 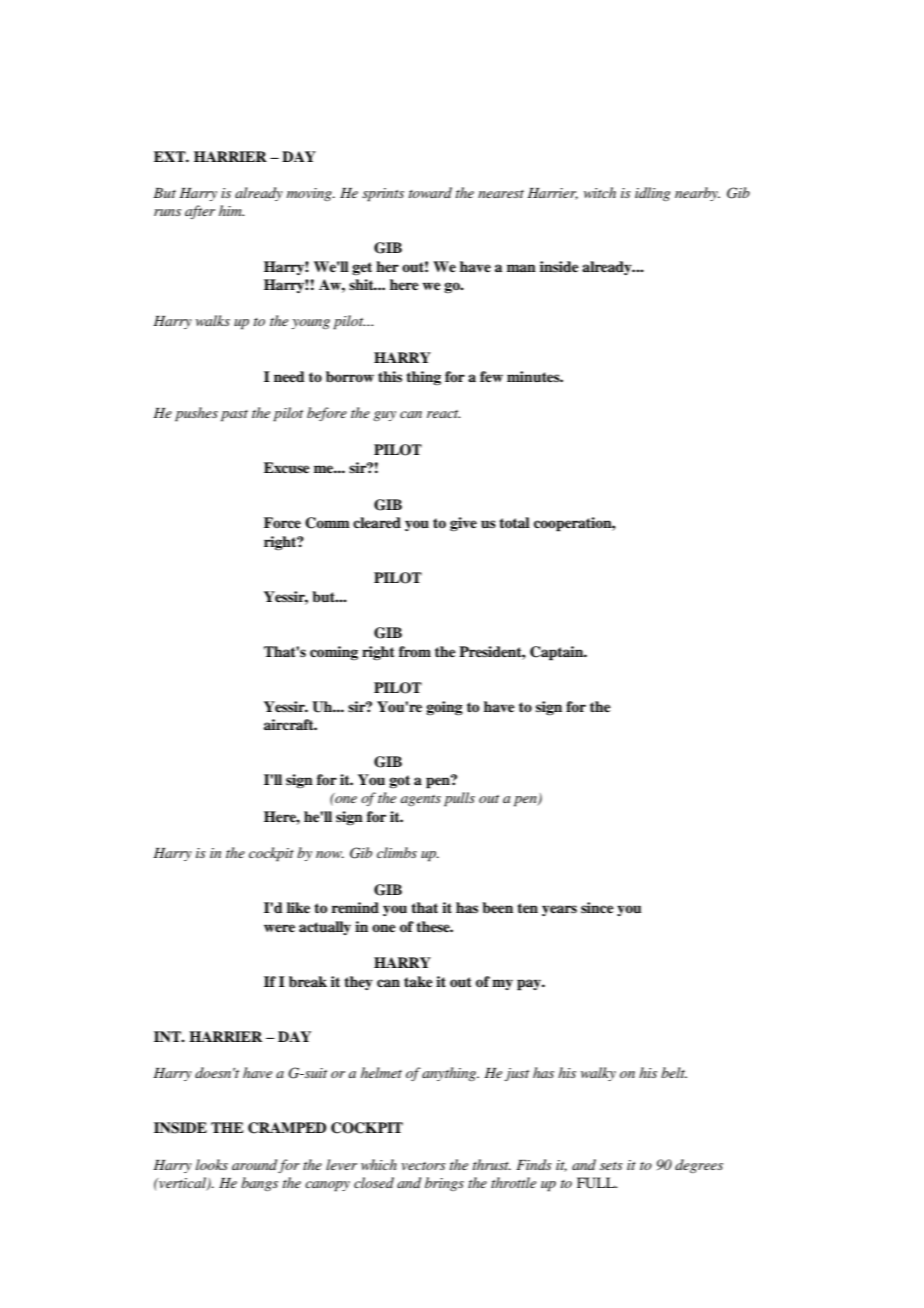 What do you see at coordinates (212, 1164) in the screenshot?
I see `looks` at bounding box center [212, 1164].
